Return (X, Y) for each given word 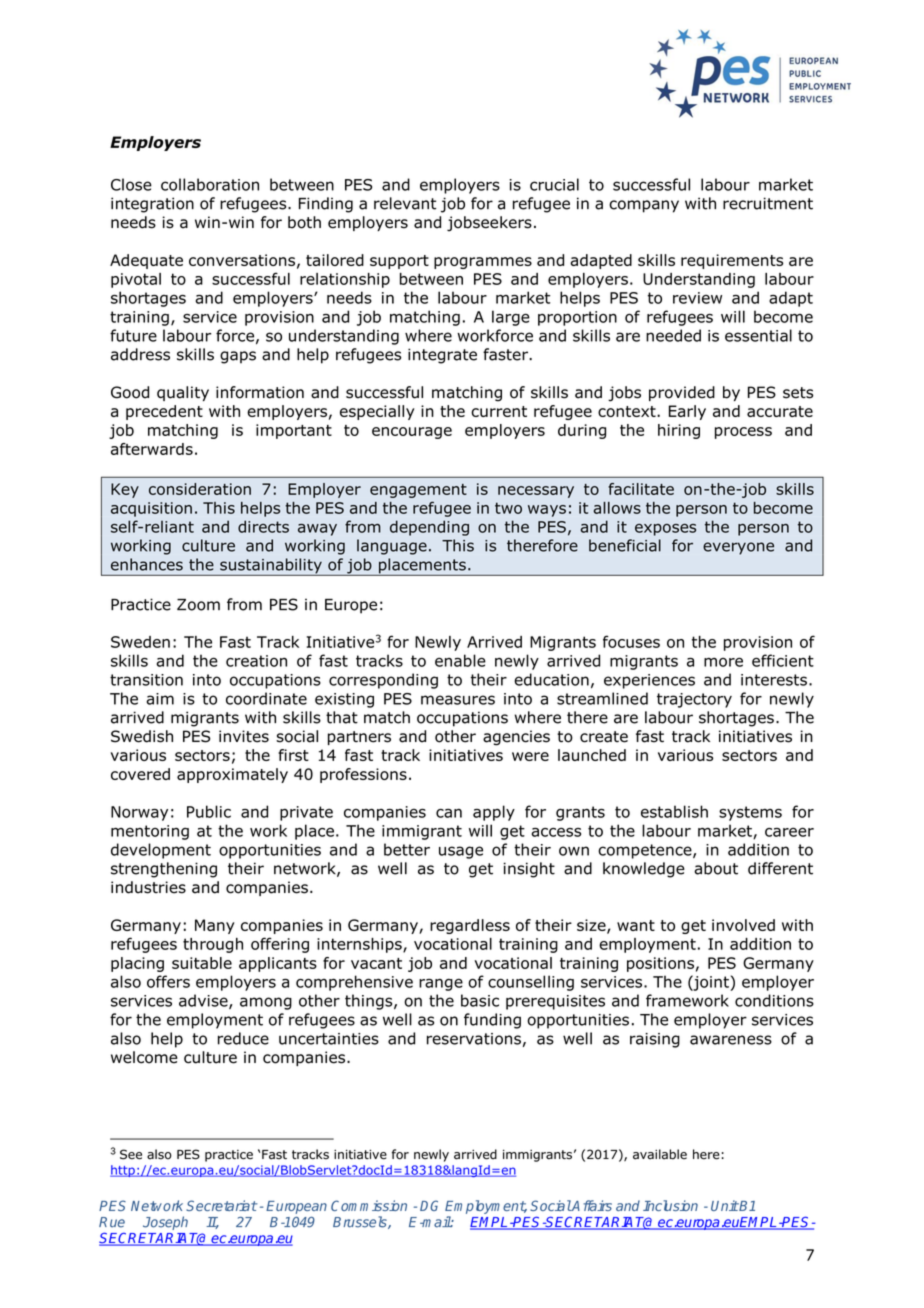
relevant (405, 203)
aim (160, 699)
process (743, 433)
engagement (418, 491)
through (213, 945)
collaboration (210, 184)
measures (458, 700)
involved (743, 925)
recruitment (768, 203)
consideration (200, 489)
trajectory (694, 700)
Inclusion (670, 1205)
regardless (470, 926)
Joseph (165, 1223)
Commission (369, 1205)
